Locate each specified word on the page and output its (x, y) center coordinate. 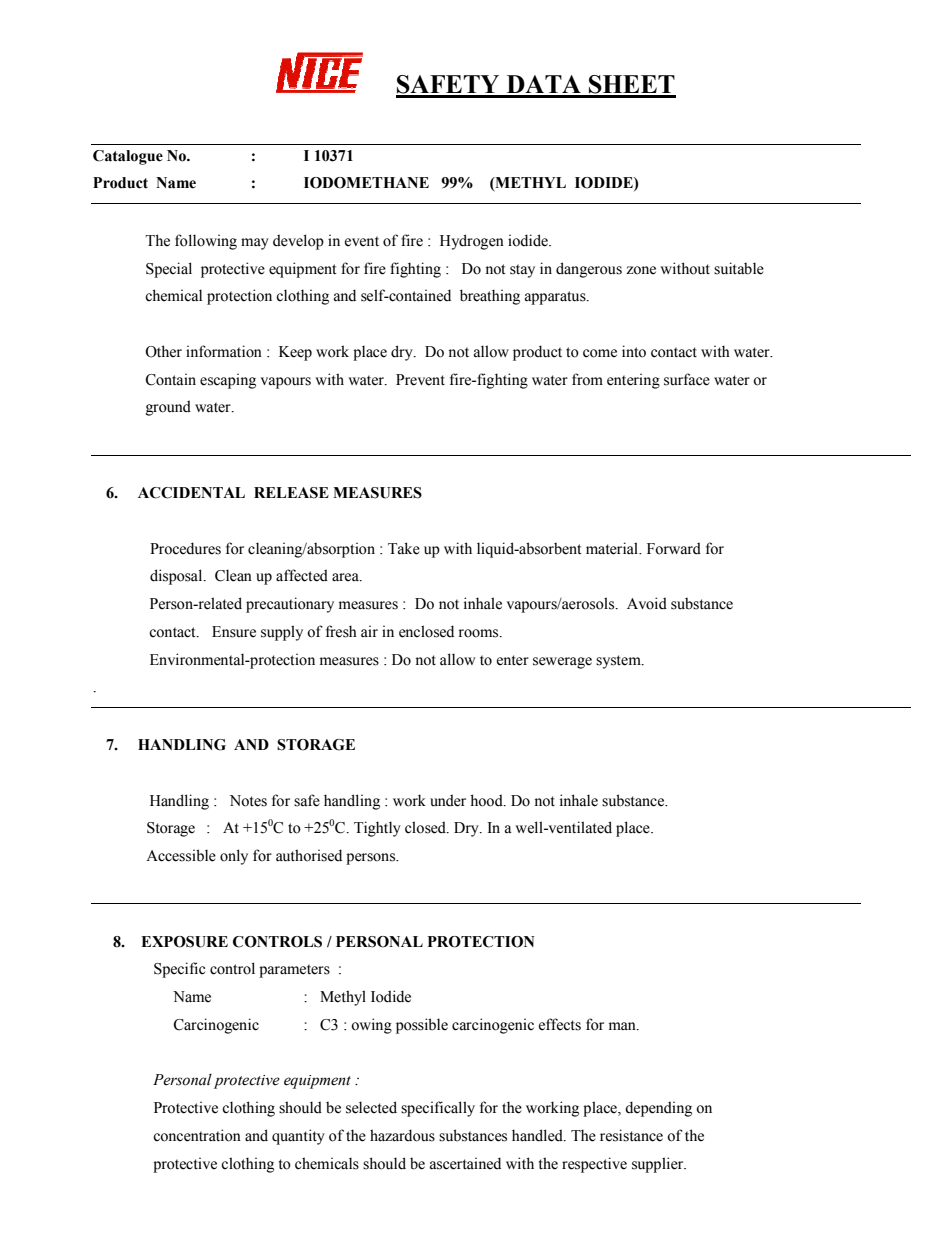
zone (641, 270)
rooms (480, 633)
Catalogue (128, 157)
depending (658, 1109)
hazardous (402, 1135)
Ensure (234, 632)
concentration (197, 1135)
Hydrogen (472, 242)
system (619, 662)
